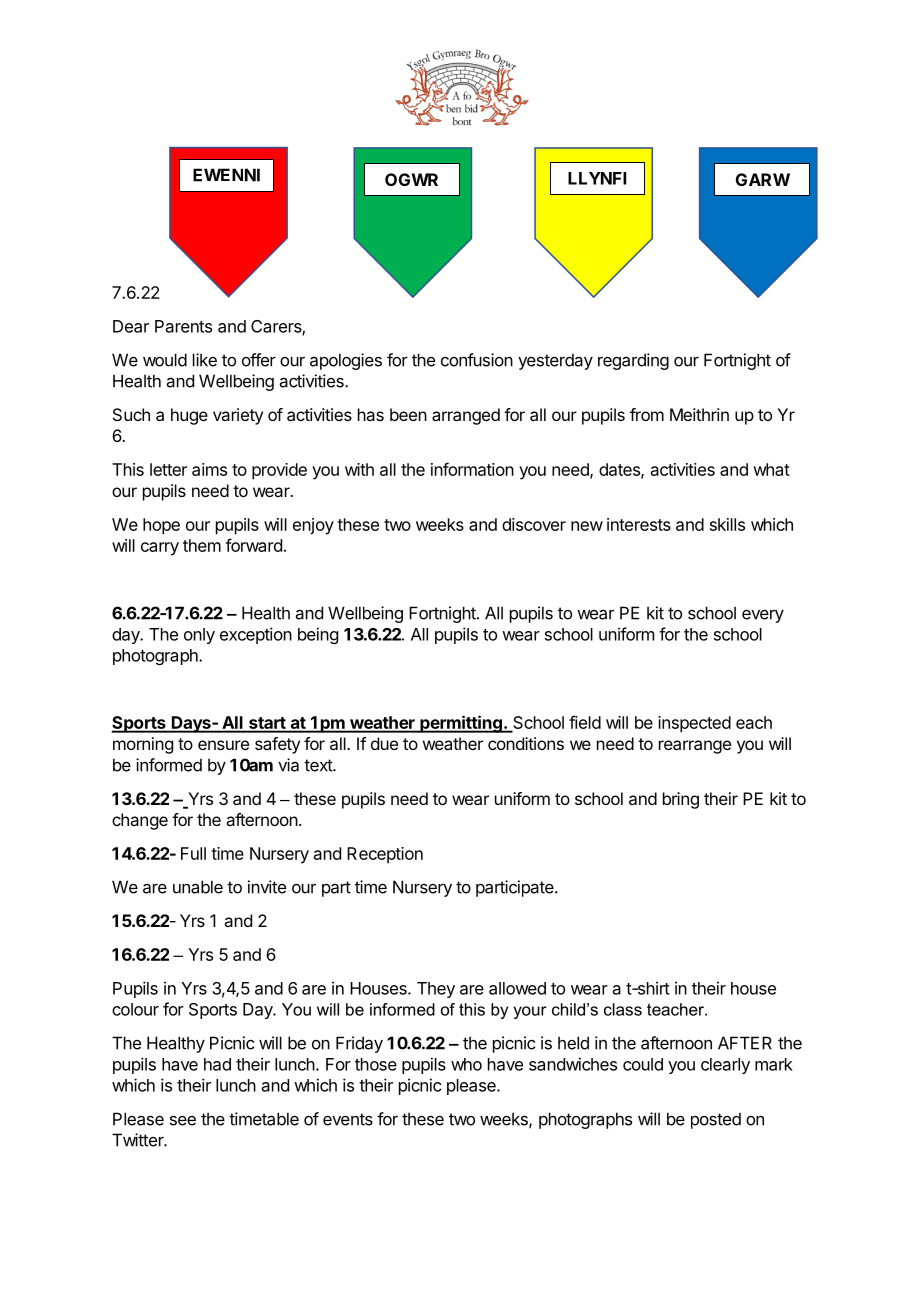  What do you see at coordinates (633, 361) in the screenshot?
I see `regarding` at bounding box center [633, 361].
